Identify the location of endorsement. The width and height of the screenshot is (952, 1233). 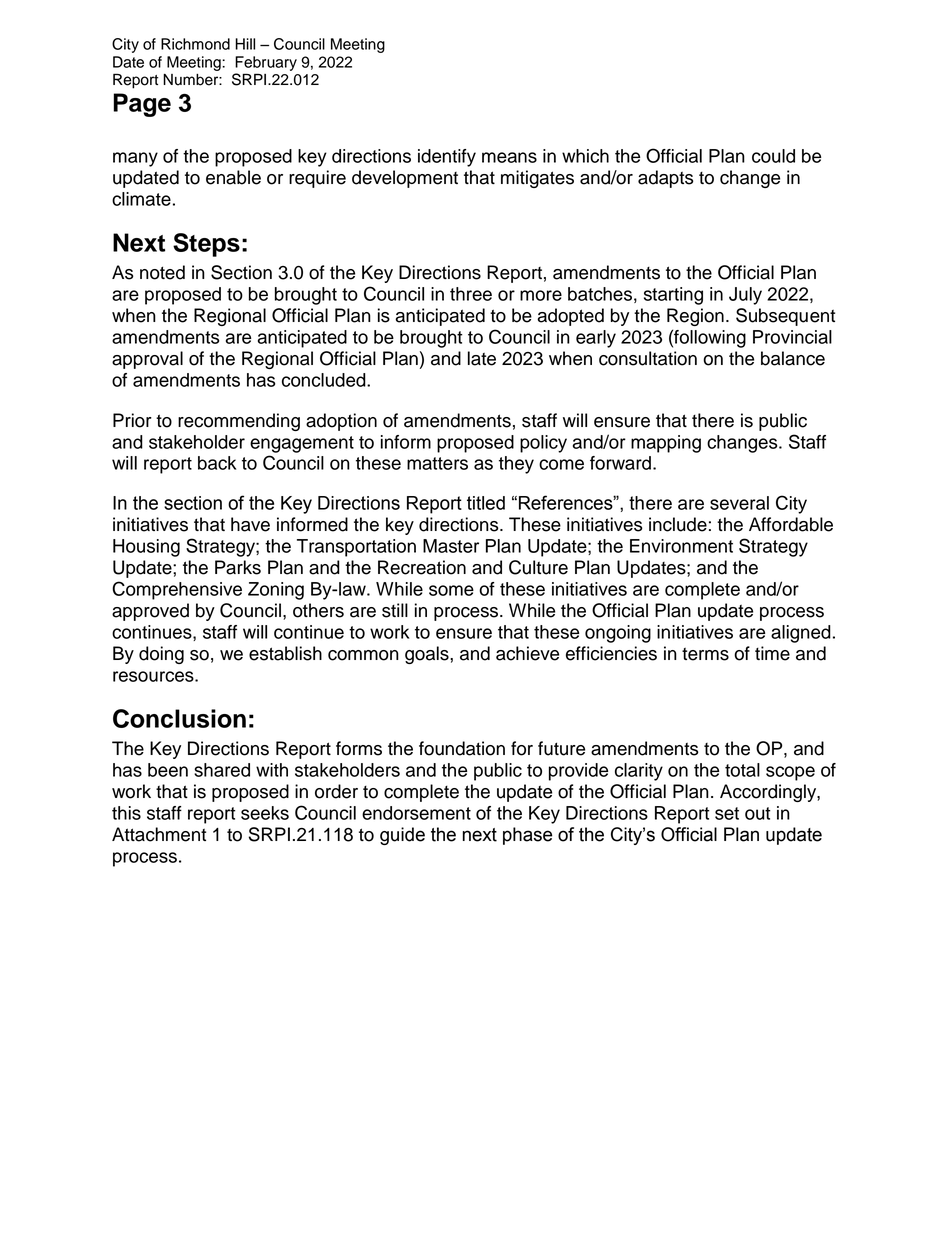
(416, 813).
